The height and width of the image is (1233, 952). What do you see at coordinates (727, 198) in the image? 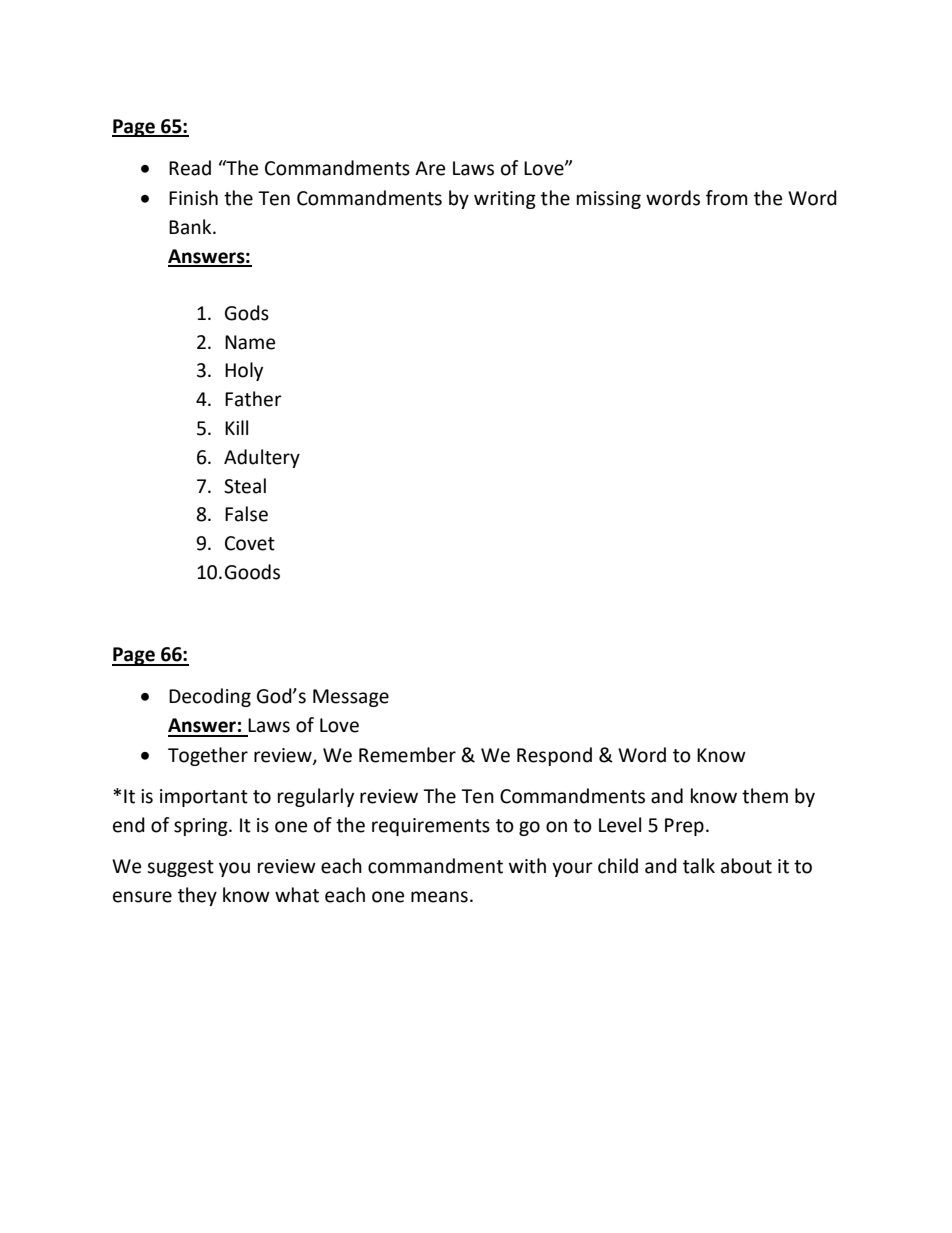
I see `from` at bounding box center [727, 198].
